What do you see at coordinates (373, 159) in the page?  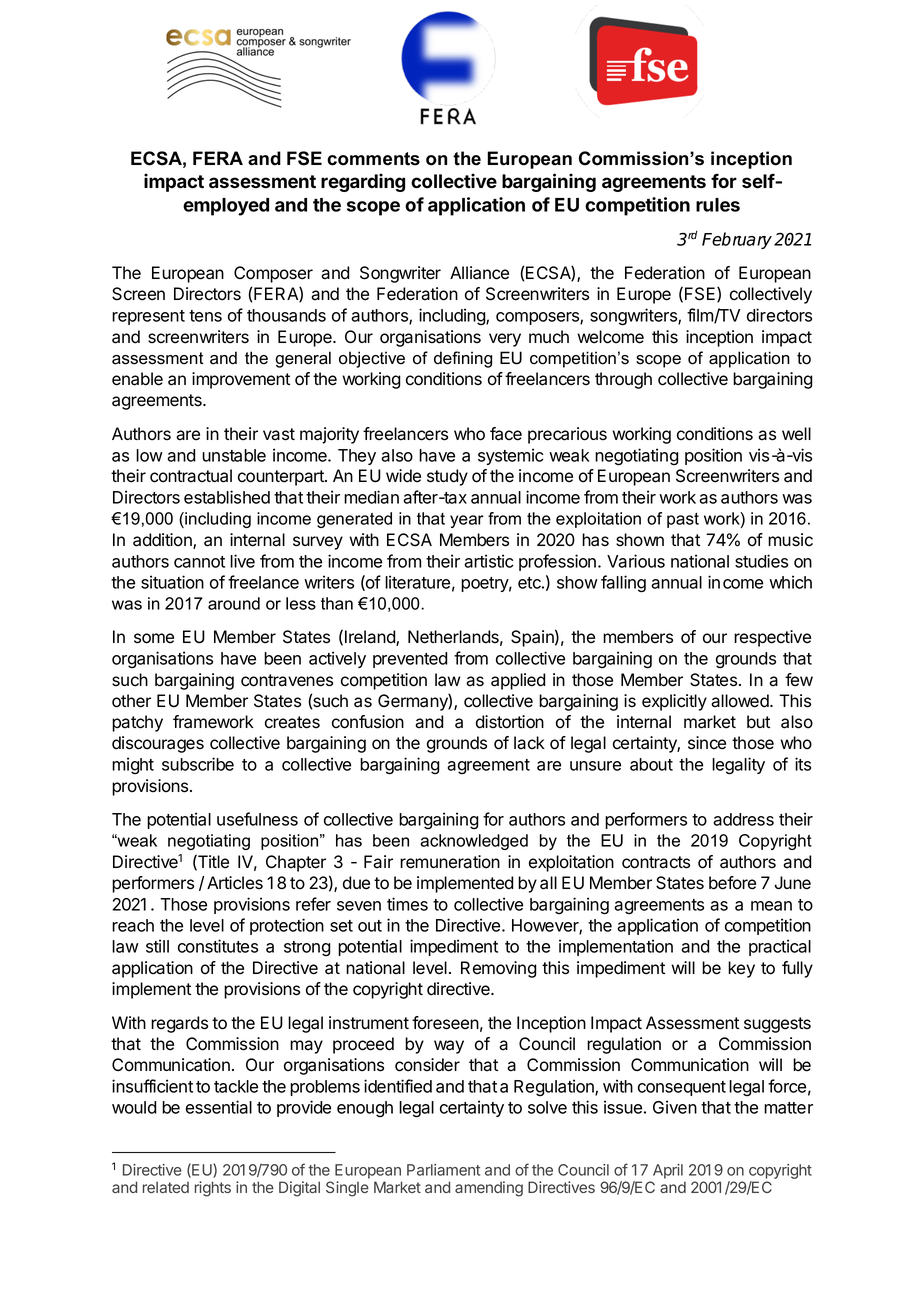 I see `comments` at bounding box center [373, 159].
